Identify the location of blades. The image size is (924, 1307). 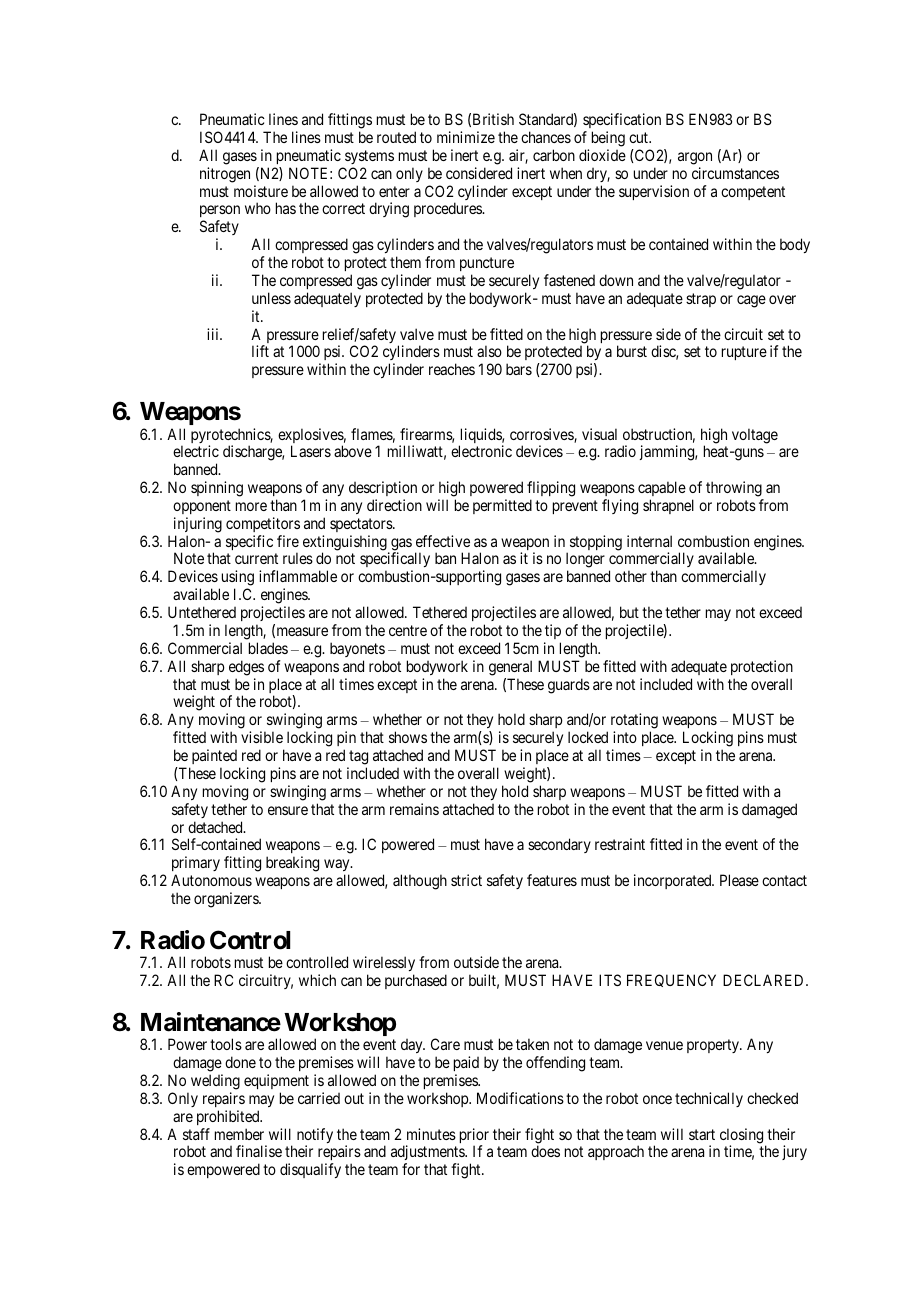
(268, 648).
